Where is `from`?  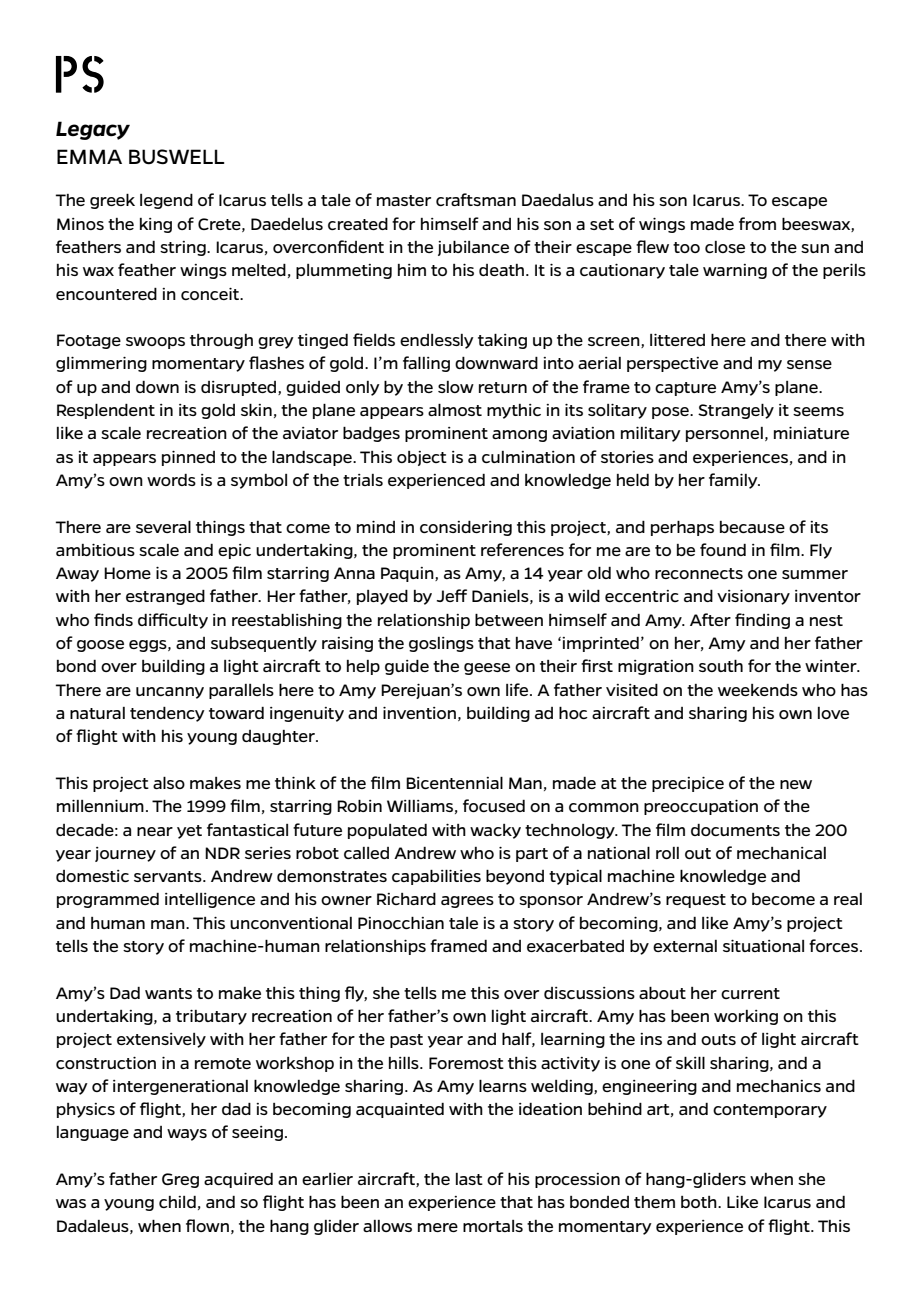 from is located at coordinates (757, 223).
